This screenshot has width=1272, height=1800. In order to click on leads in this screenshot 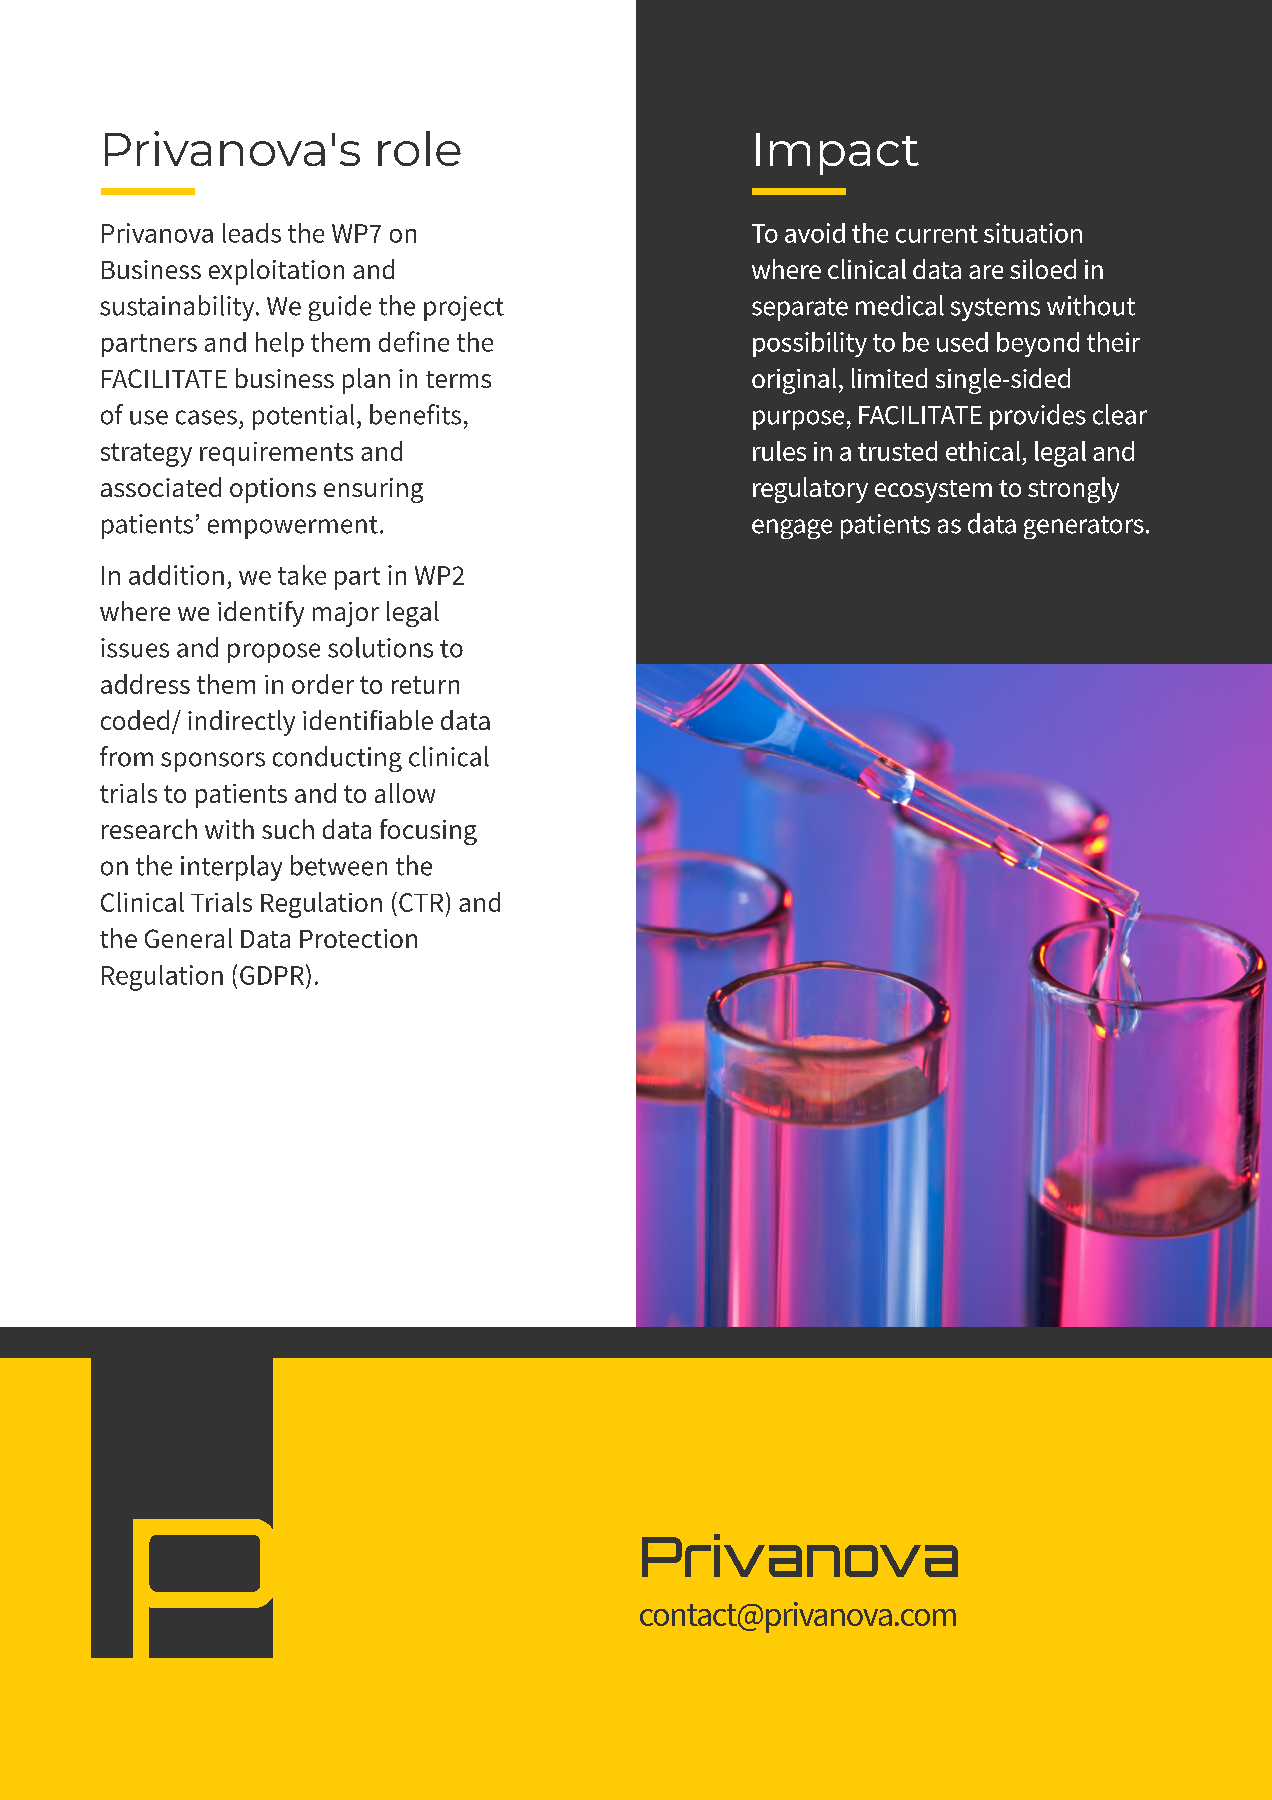, I will do `click(252, 233)`.
